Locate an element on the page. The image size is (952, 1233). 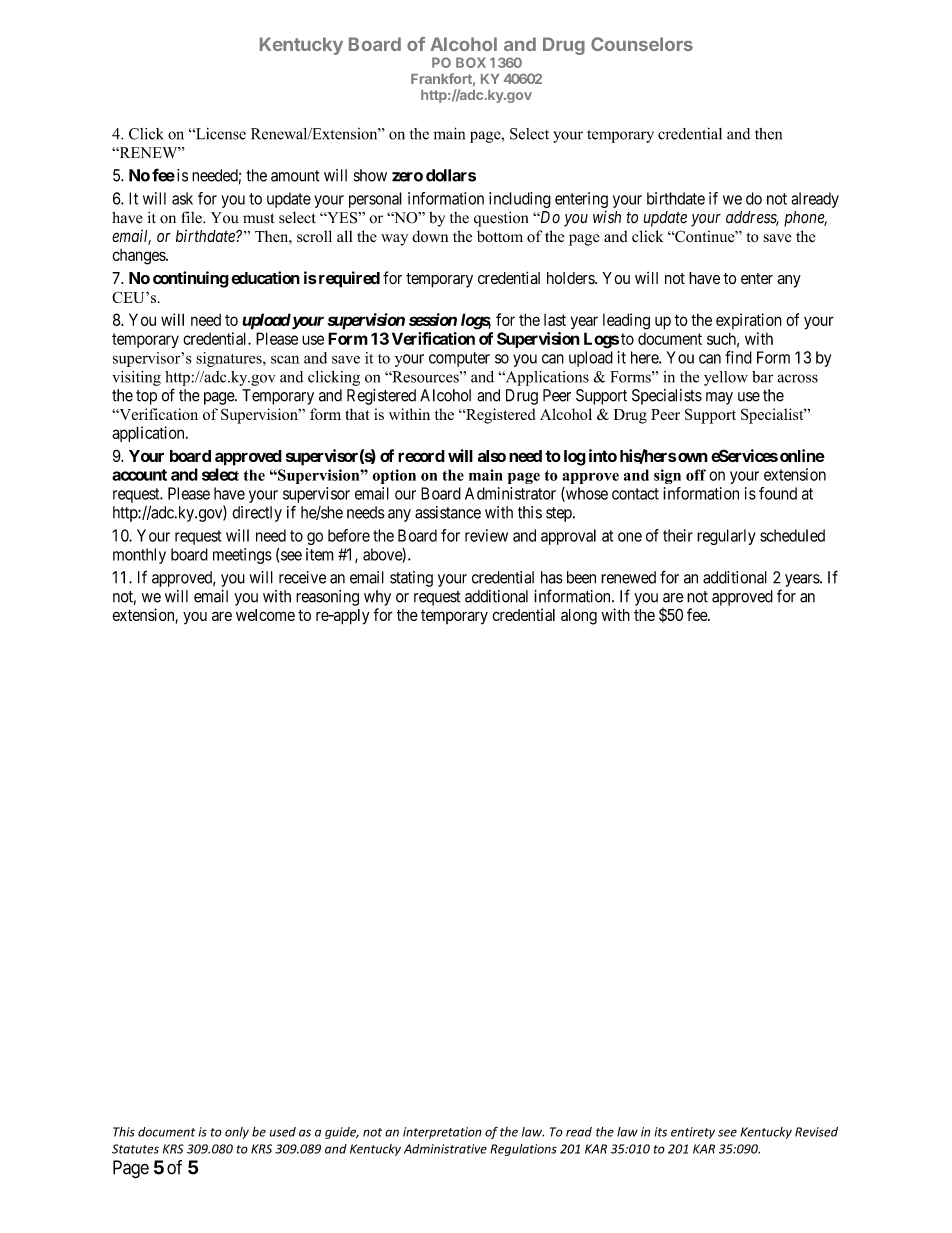
stating is located at coordinates (411, 579).
